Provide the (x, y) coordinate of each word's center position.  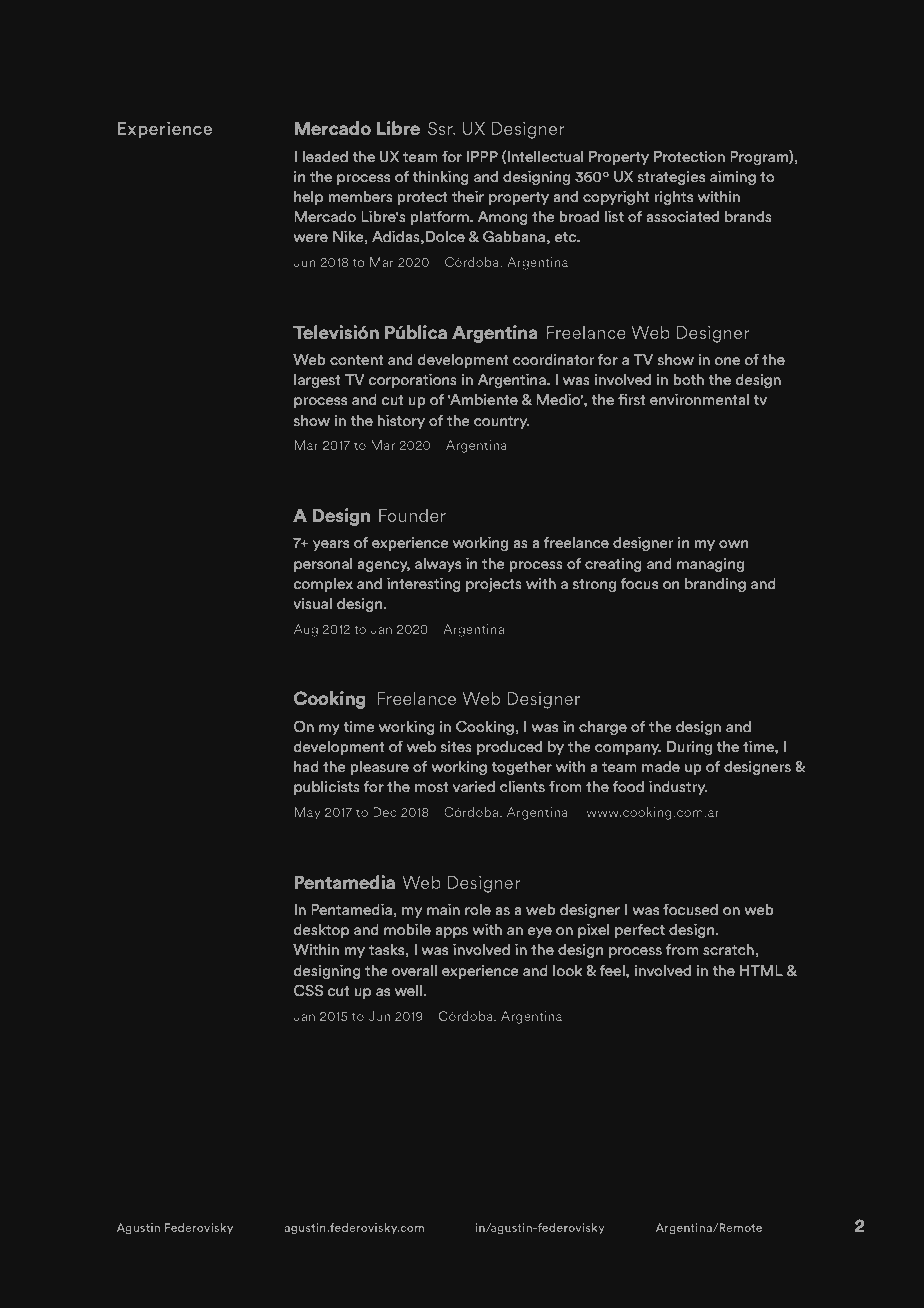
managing (710, 564)
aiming (733, 177)
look (567, 970)
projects (494, 585)
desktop (321, 930)
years (331, 545)
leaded (325, 156)
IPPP (482, 156)
